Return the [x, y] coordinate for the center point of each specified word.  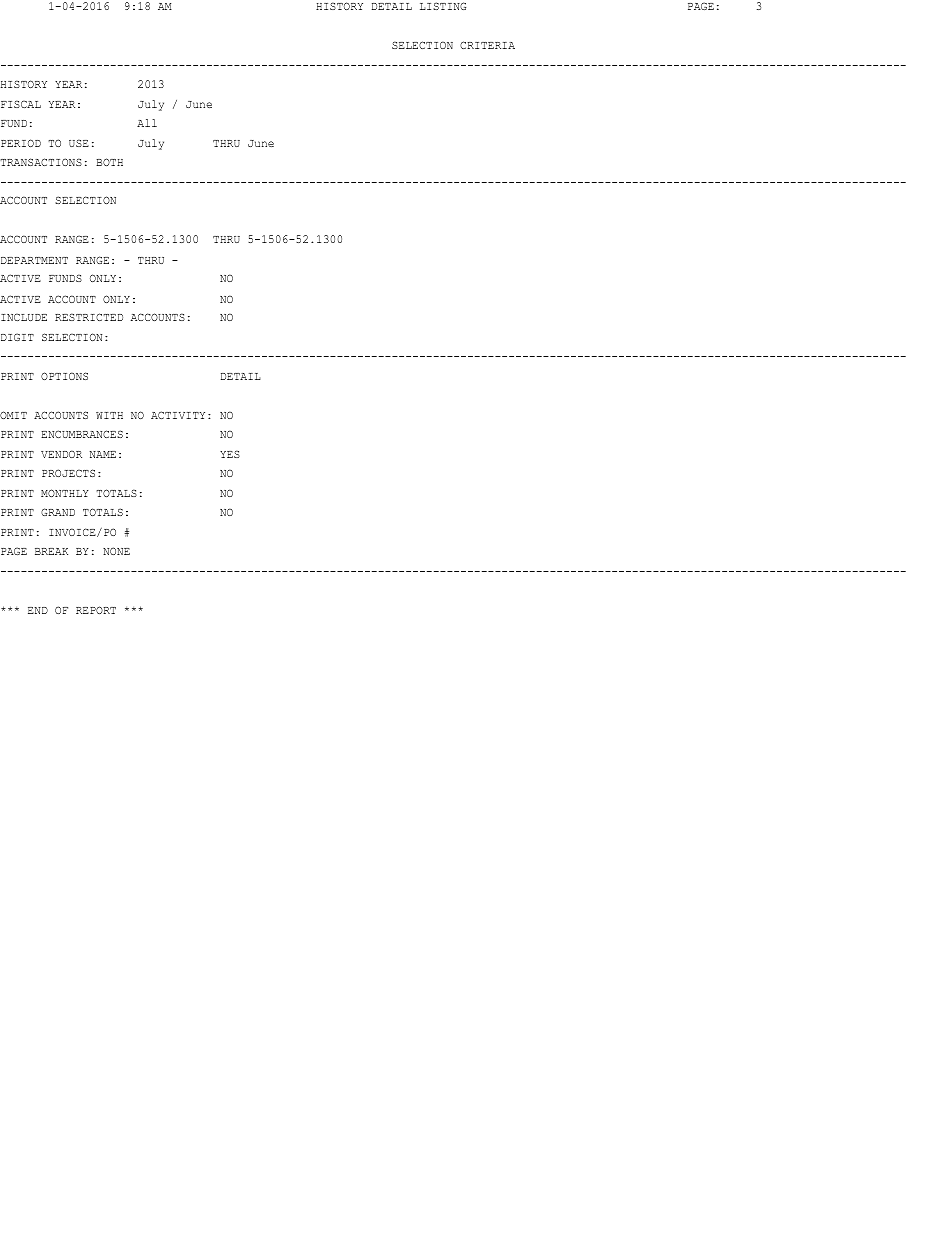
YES [230, 454]
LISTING [443, 6]
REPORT [96, 610]
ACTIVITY [178, 415]
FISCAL [21, 104]
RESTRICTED [89, 317]
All [147, 123]
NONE [116, 551]
